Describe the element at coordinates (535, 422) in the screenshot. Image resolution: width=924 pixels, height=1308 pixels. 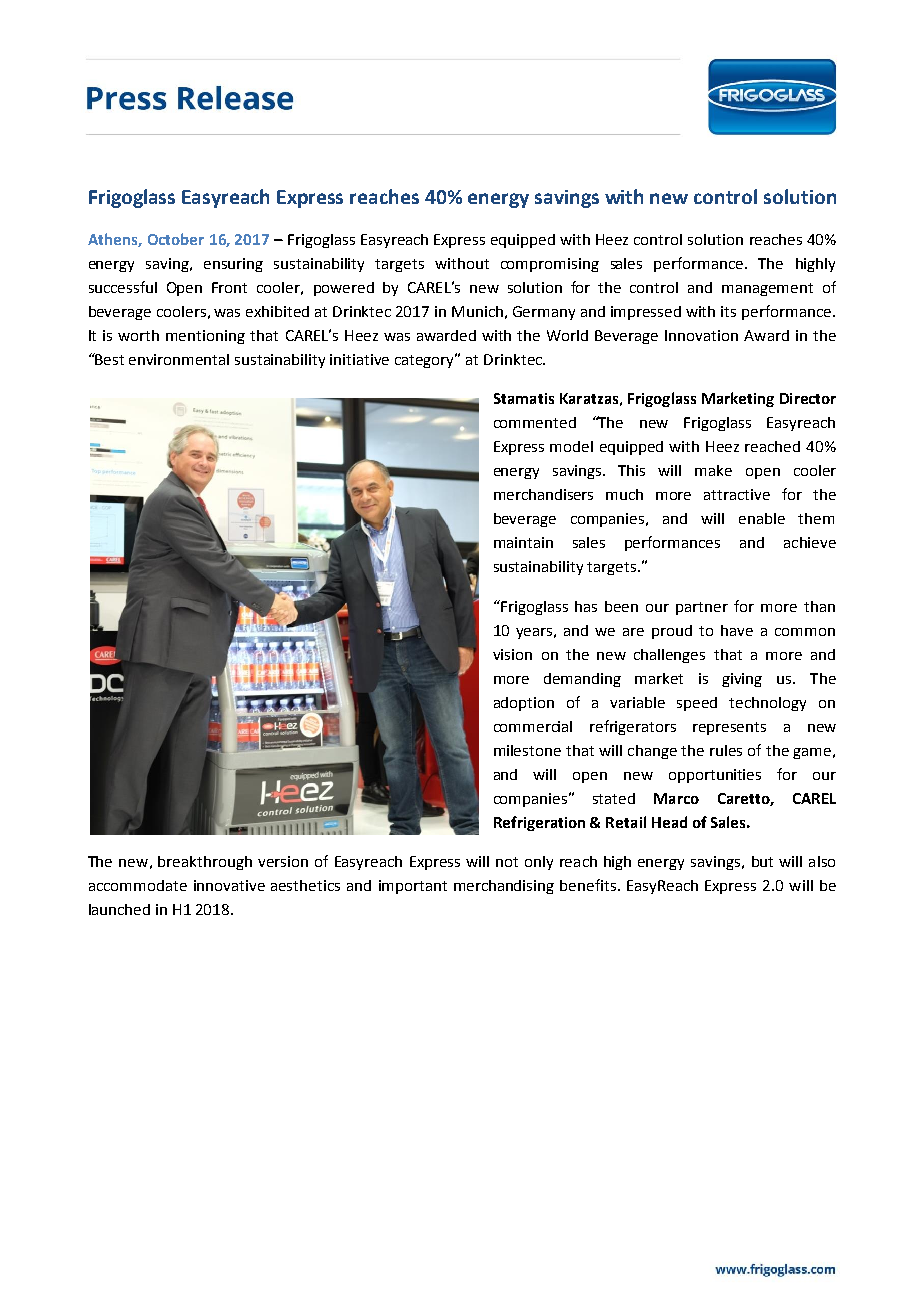
I see `commented` at that location.
